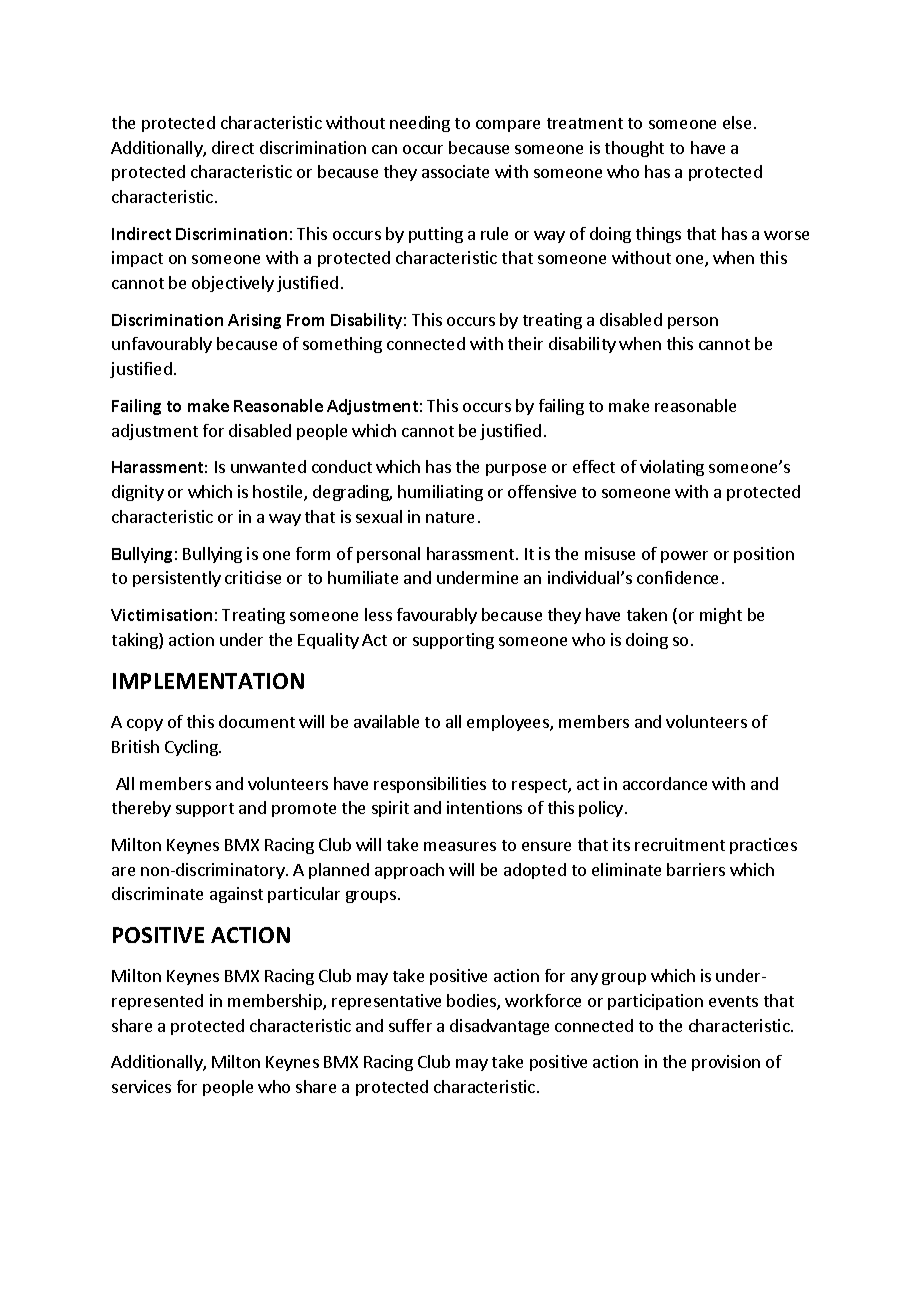 The height and width of the screenshot is (1308, 924). What do you see at coordinates (137, 259) in the screenshot?
I see `impact` at bounding box center [137, 259].
